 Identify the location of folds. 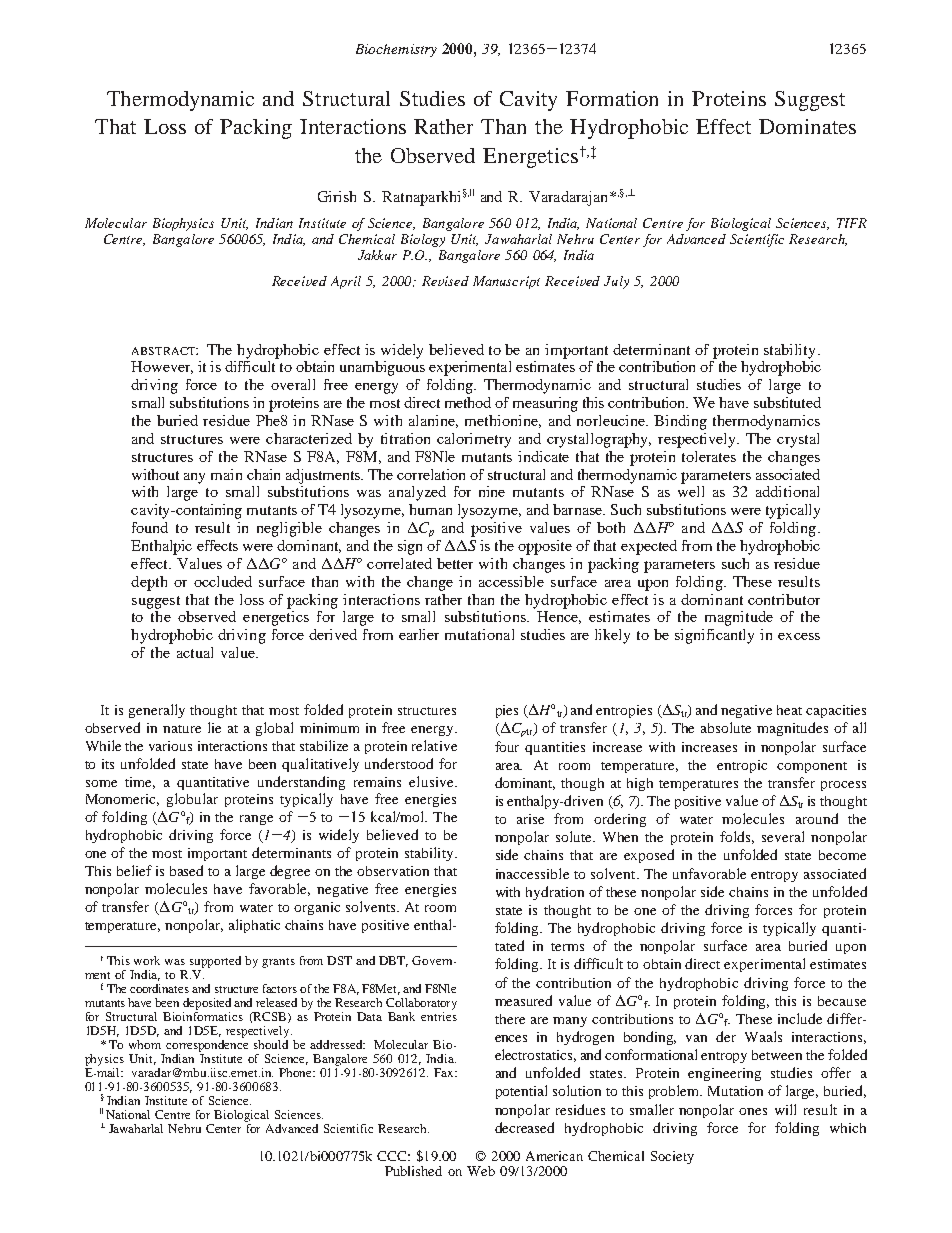
(737, 837).
